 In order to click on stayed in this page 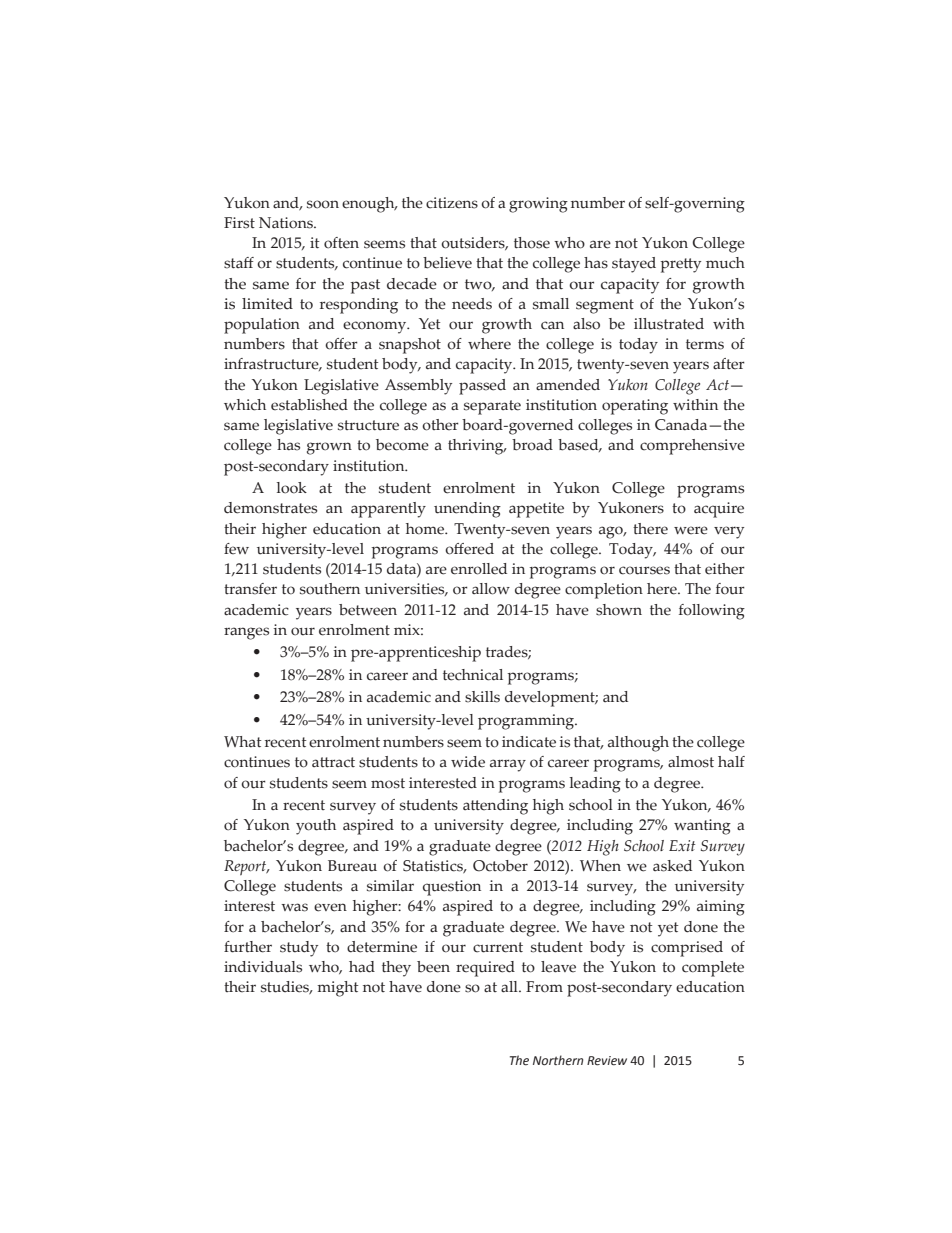, I will do `click(634, 265)`.
